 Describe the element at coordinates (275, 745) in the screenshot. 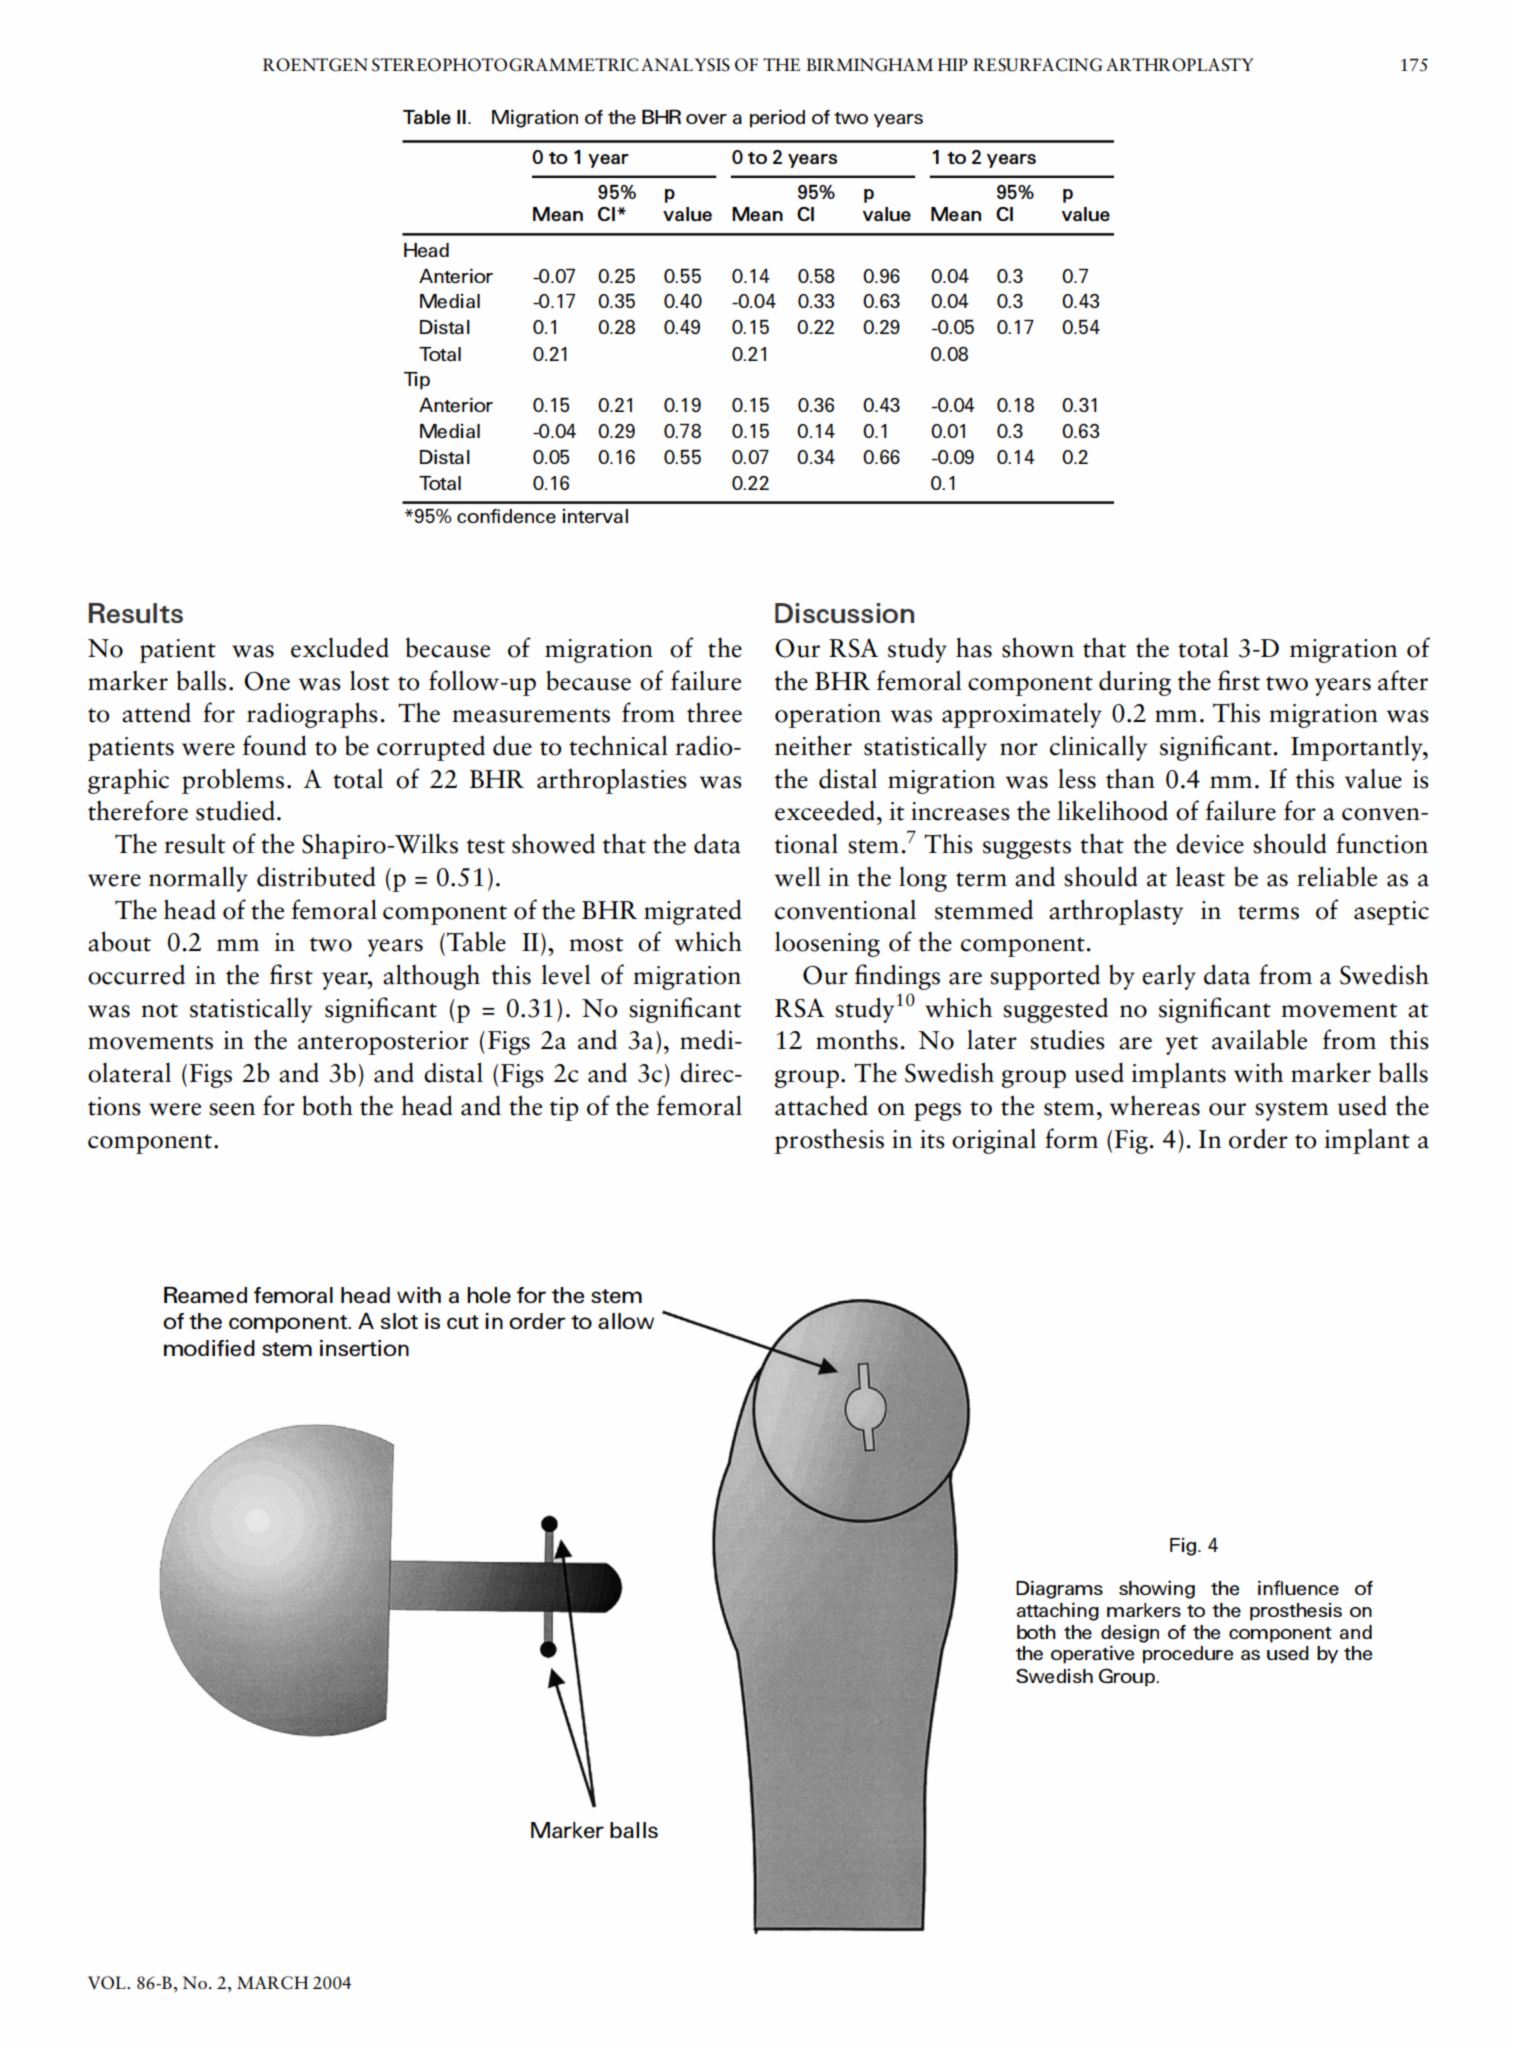

I see `found` at that location.
